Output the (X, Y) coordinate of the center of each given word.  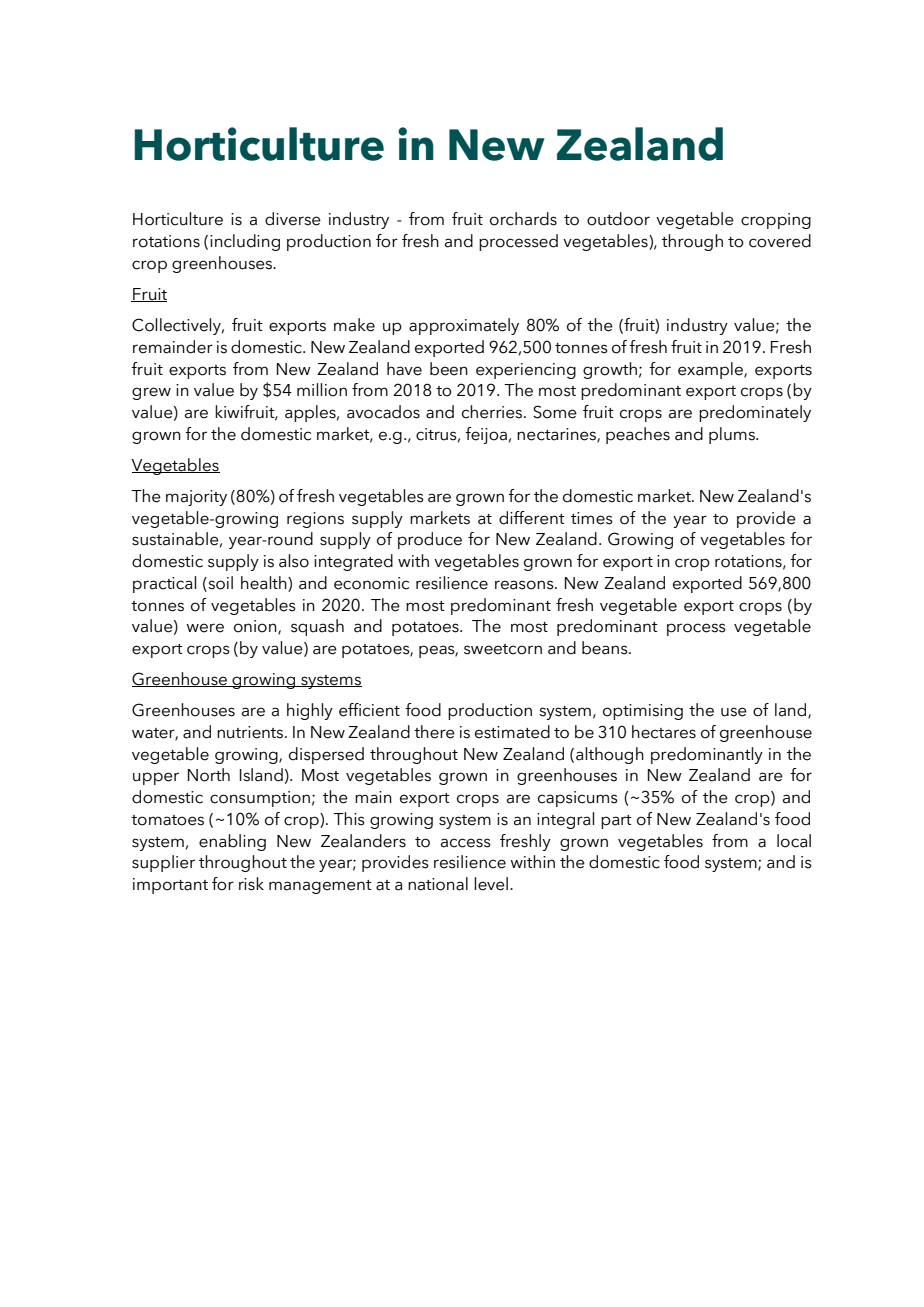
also (294, 561)
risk (251, 884)
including (245, 242)
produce (430, 540)
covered (780, 241)
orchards (523, 219)
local (794, 841)
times (592, 518)
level (491, 884)
